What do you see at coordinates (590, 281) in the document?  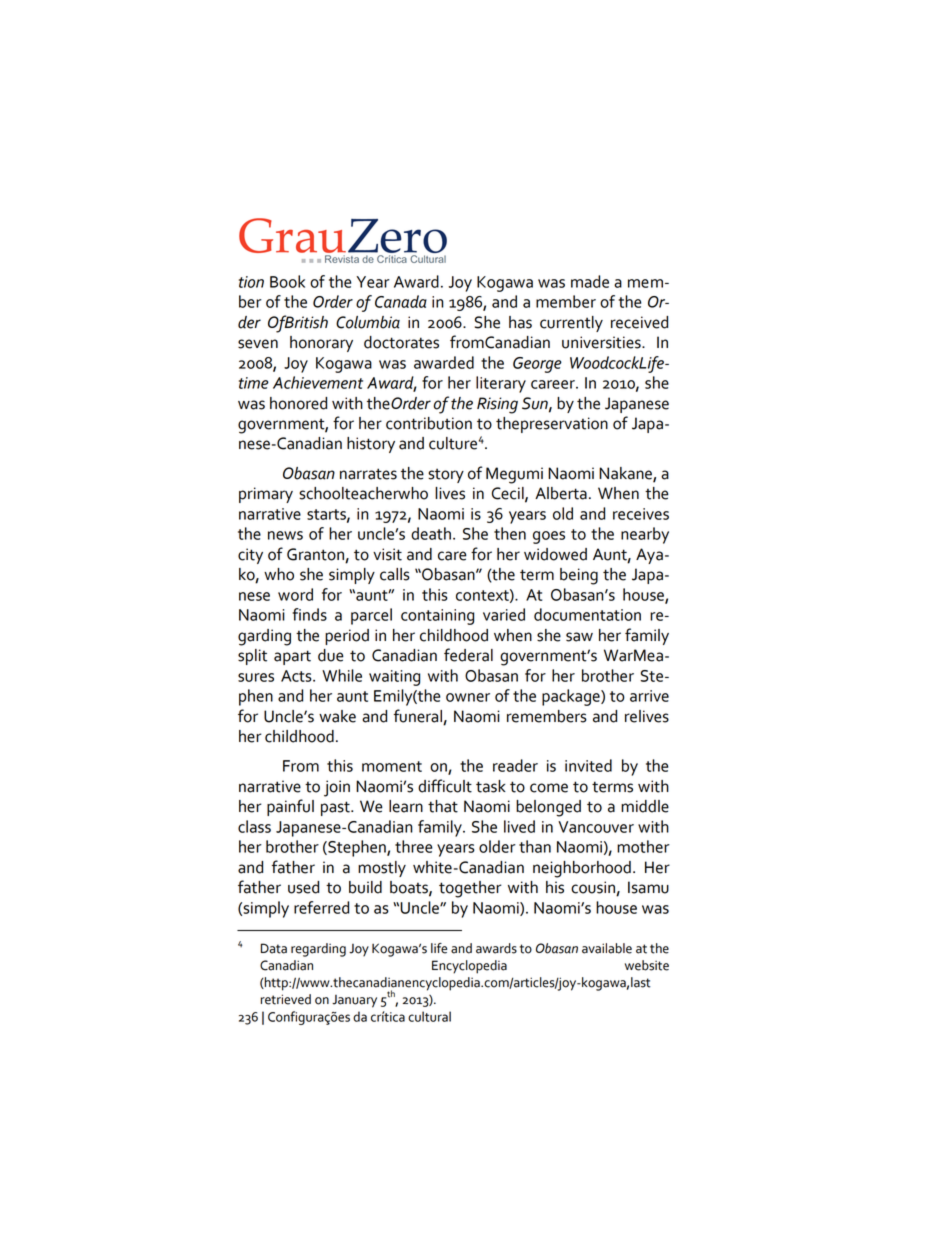 I see `made` at bounding box center [590, 281].
